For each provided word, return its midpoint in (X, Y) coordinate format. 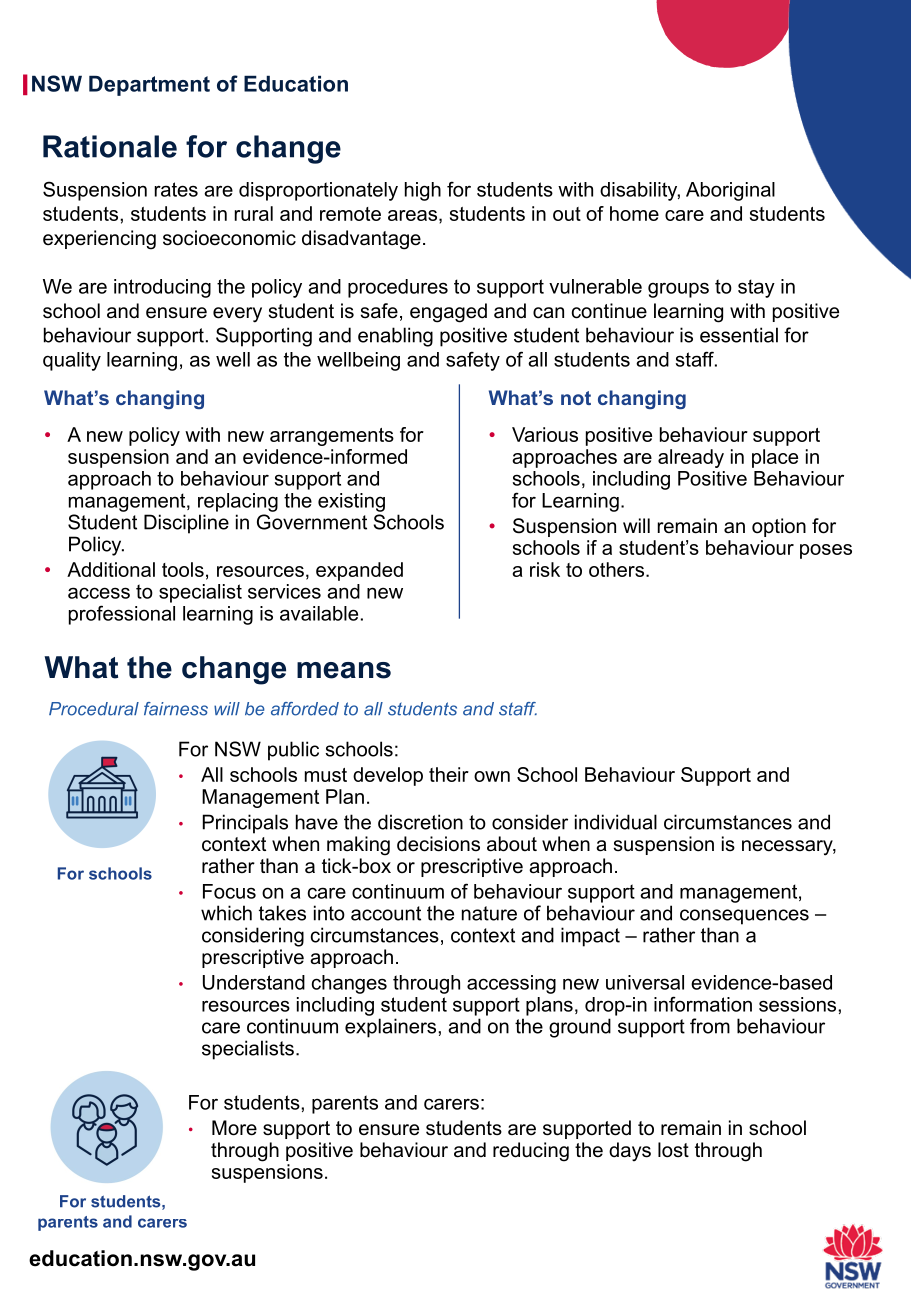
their (449, 774)
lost (673, 1150)
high (423, 191)
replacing (238, 502)
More (234, 1128)
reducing (531, 1152)
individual (616, 822)
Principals (245, 824)
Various (545, 434)
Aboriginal (730, 191)
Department (149, 85)
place (775, 458)
